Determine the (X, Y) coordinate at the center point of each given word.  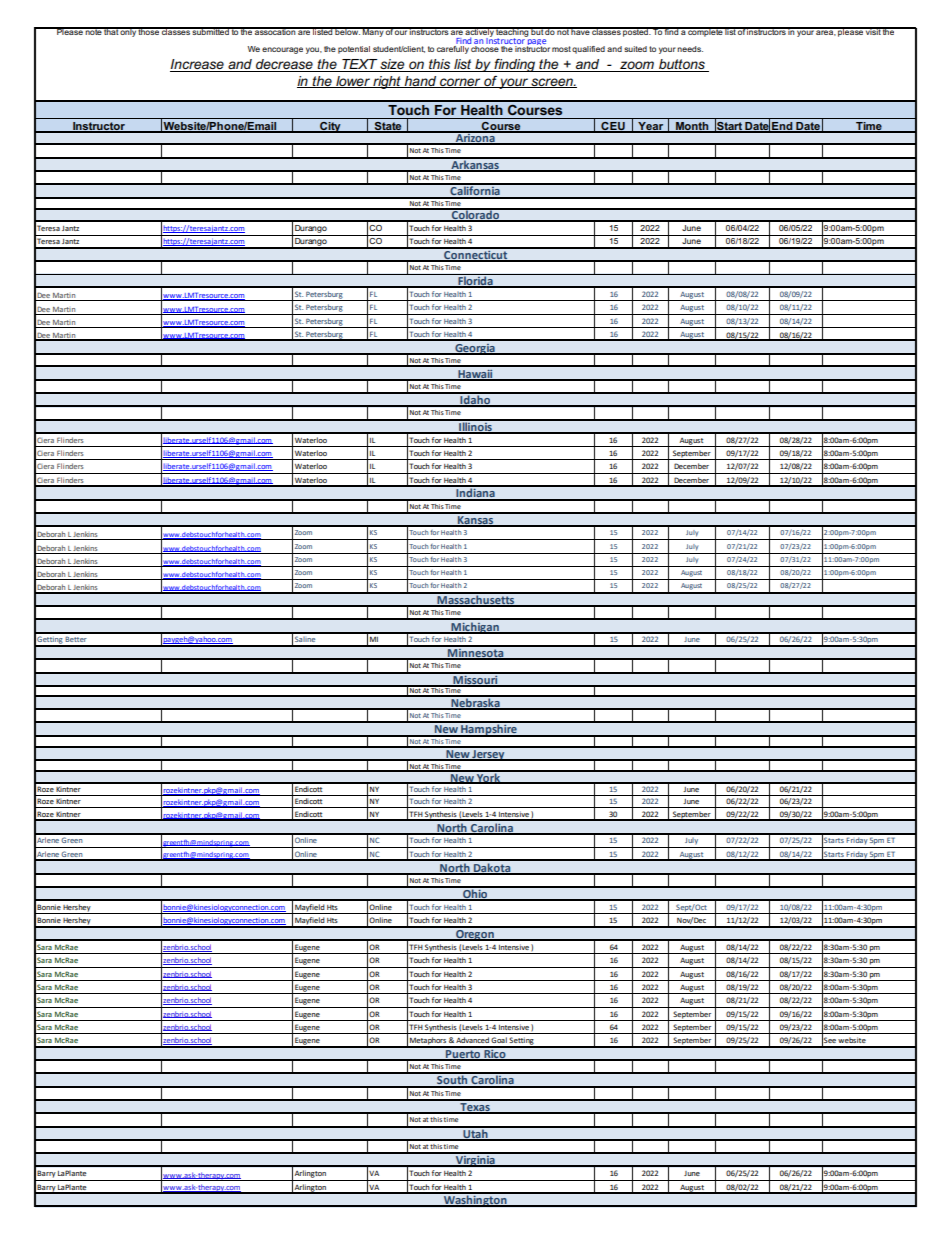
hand (421, 82)
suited (635, 49)
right (387, 82)
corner (460, 83)
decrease (284, 65)
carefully (454, 48)
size (393, 65)
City (330, 127)
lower (353, 82)
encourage (282, 50)
